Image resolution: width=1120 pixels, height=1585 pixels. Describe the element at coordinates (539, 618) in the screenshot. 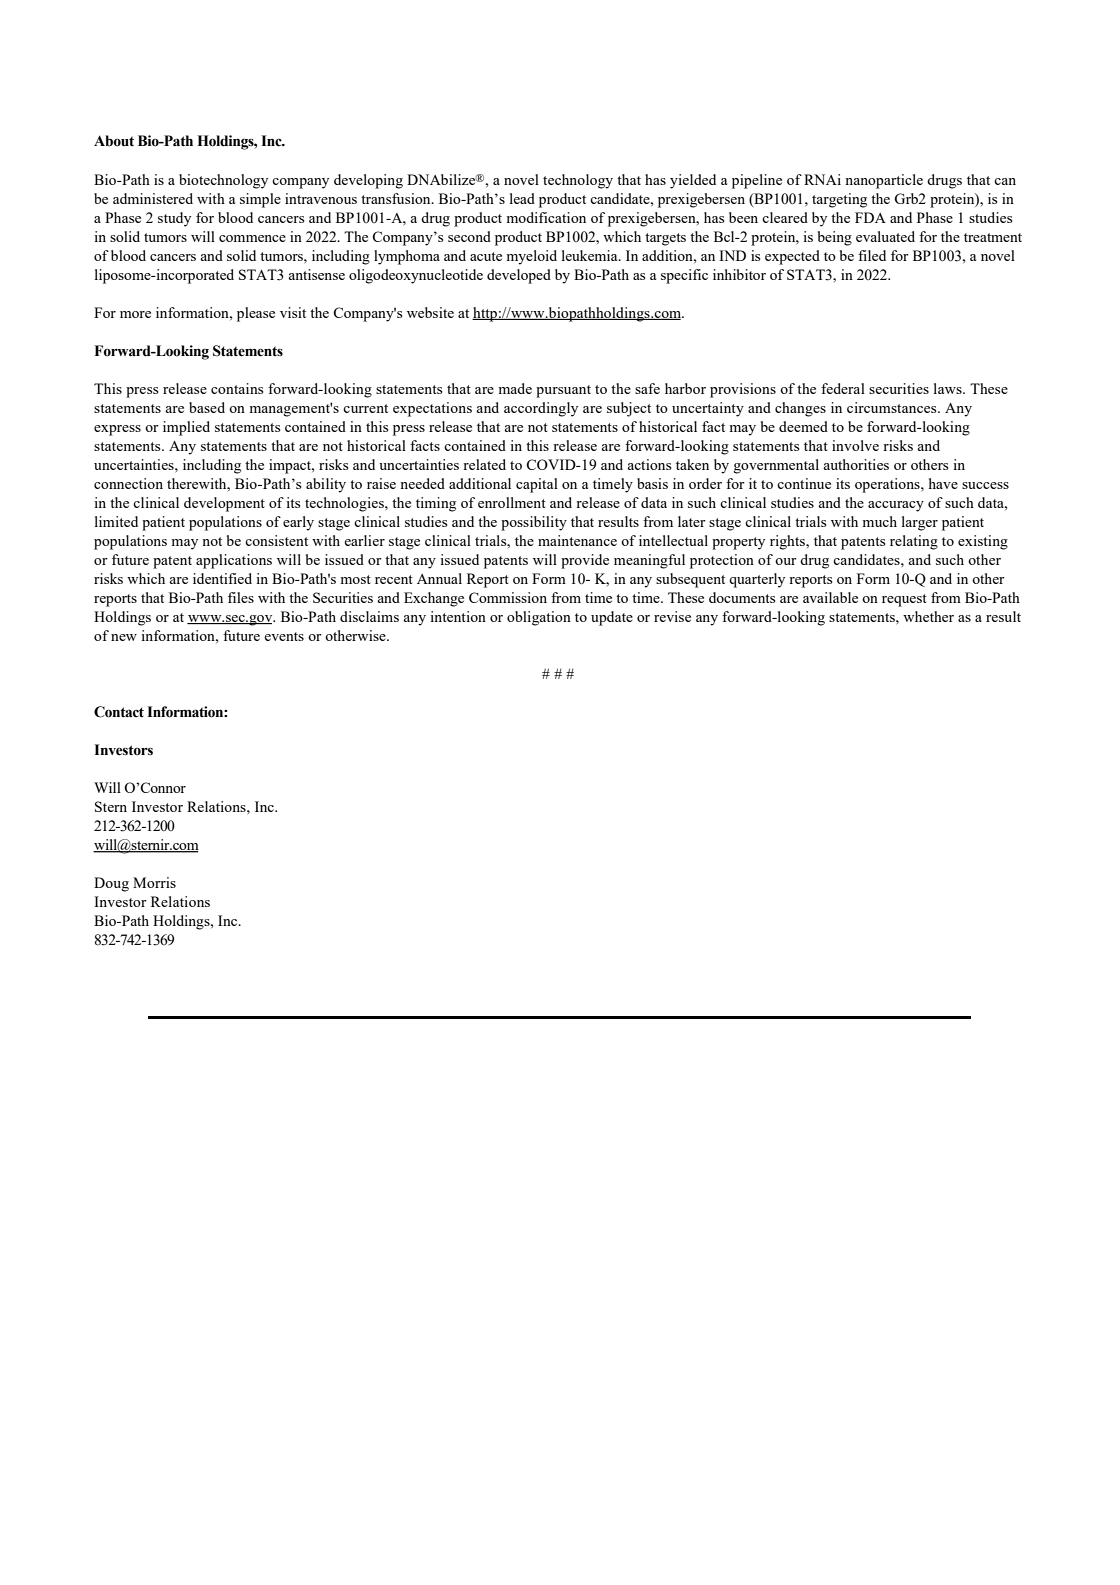

I see `obligation` at that location.
